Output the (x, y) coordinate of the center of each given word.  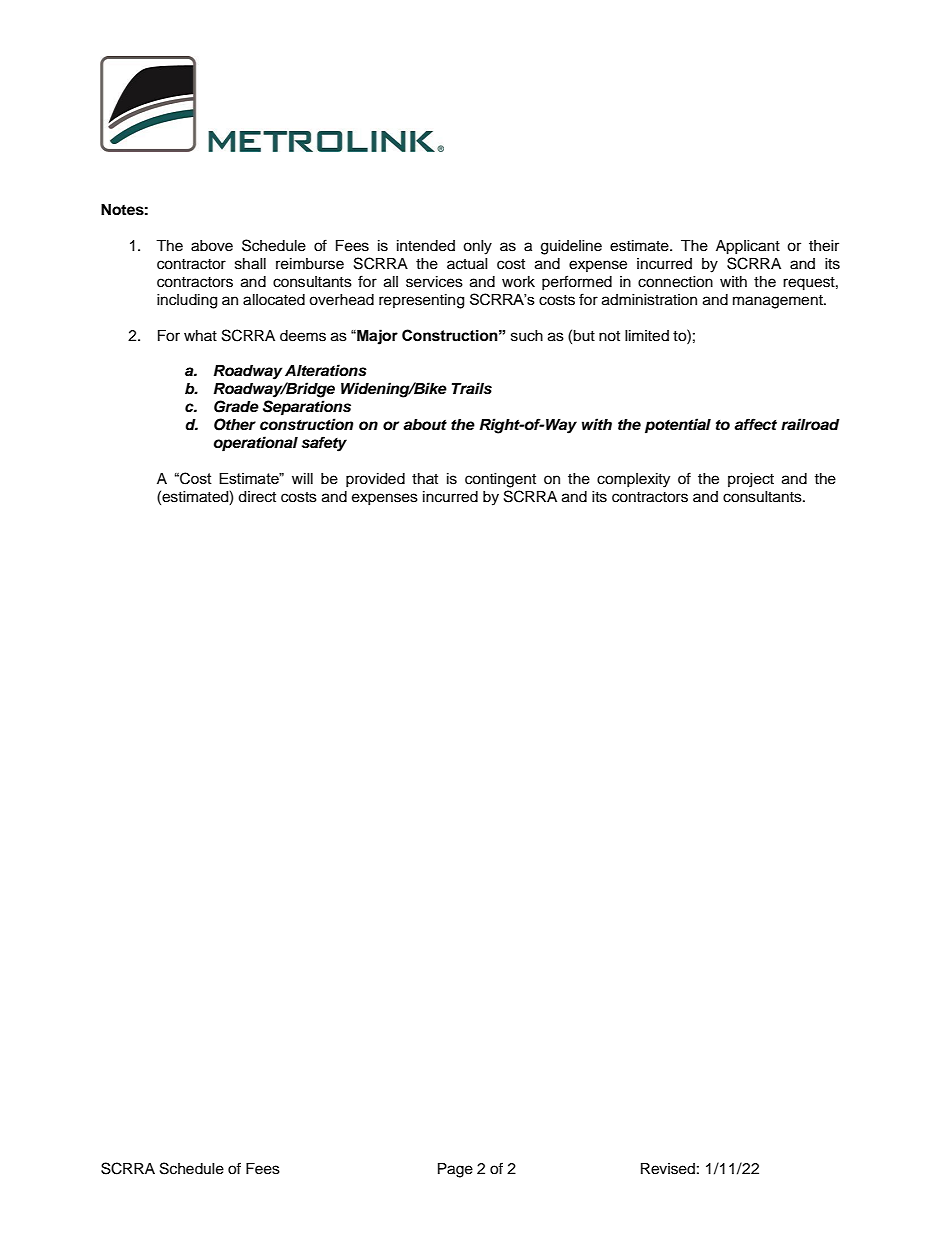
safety (324, 444)
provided (375, 480)
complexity (633, 480)
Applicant (748, 247)
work (518, 282)
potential (678, 426)
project (751, 480)
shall (250, 264)
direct (257, 497)
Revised (668, 1169)
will (302, 478)
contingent (500, 480)
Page (455, 1170)
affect (755, 424)
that (425, 478)
